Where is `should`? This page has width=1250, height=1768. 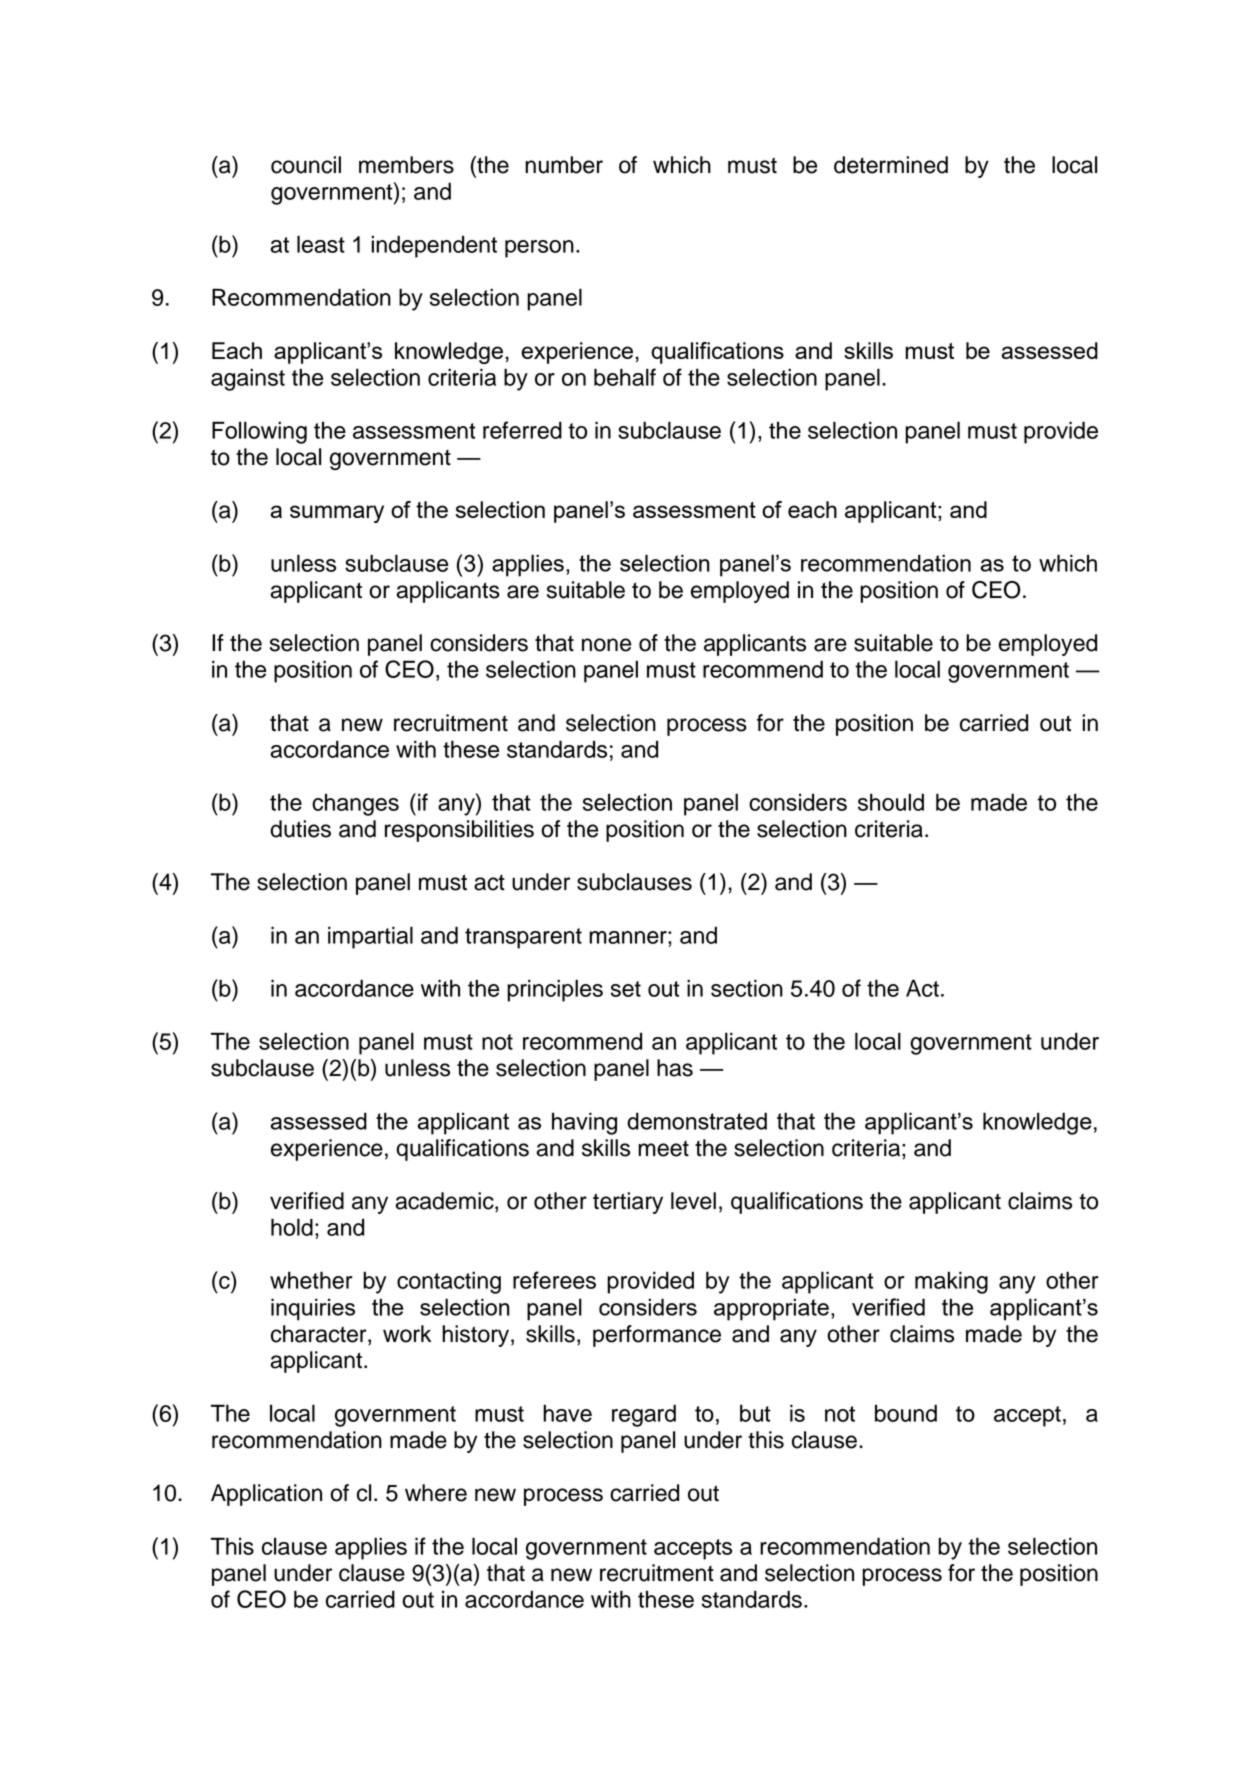
should is located at coordinates (891, 802).
